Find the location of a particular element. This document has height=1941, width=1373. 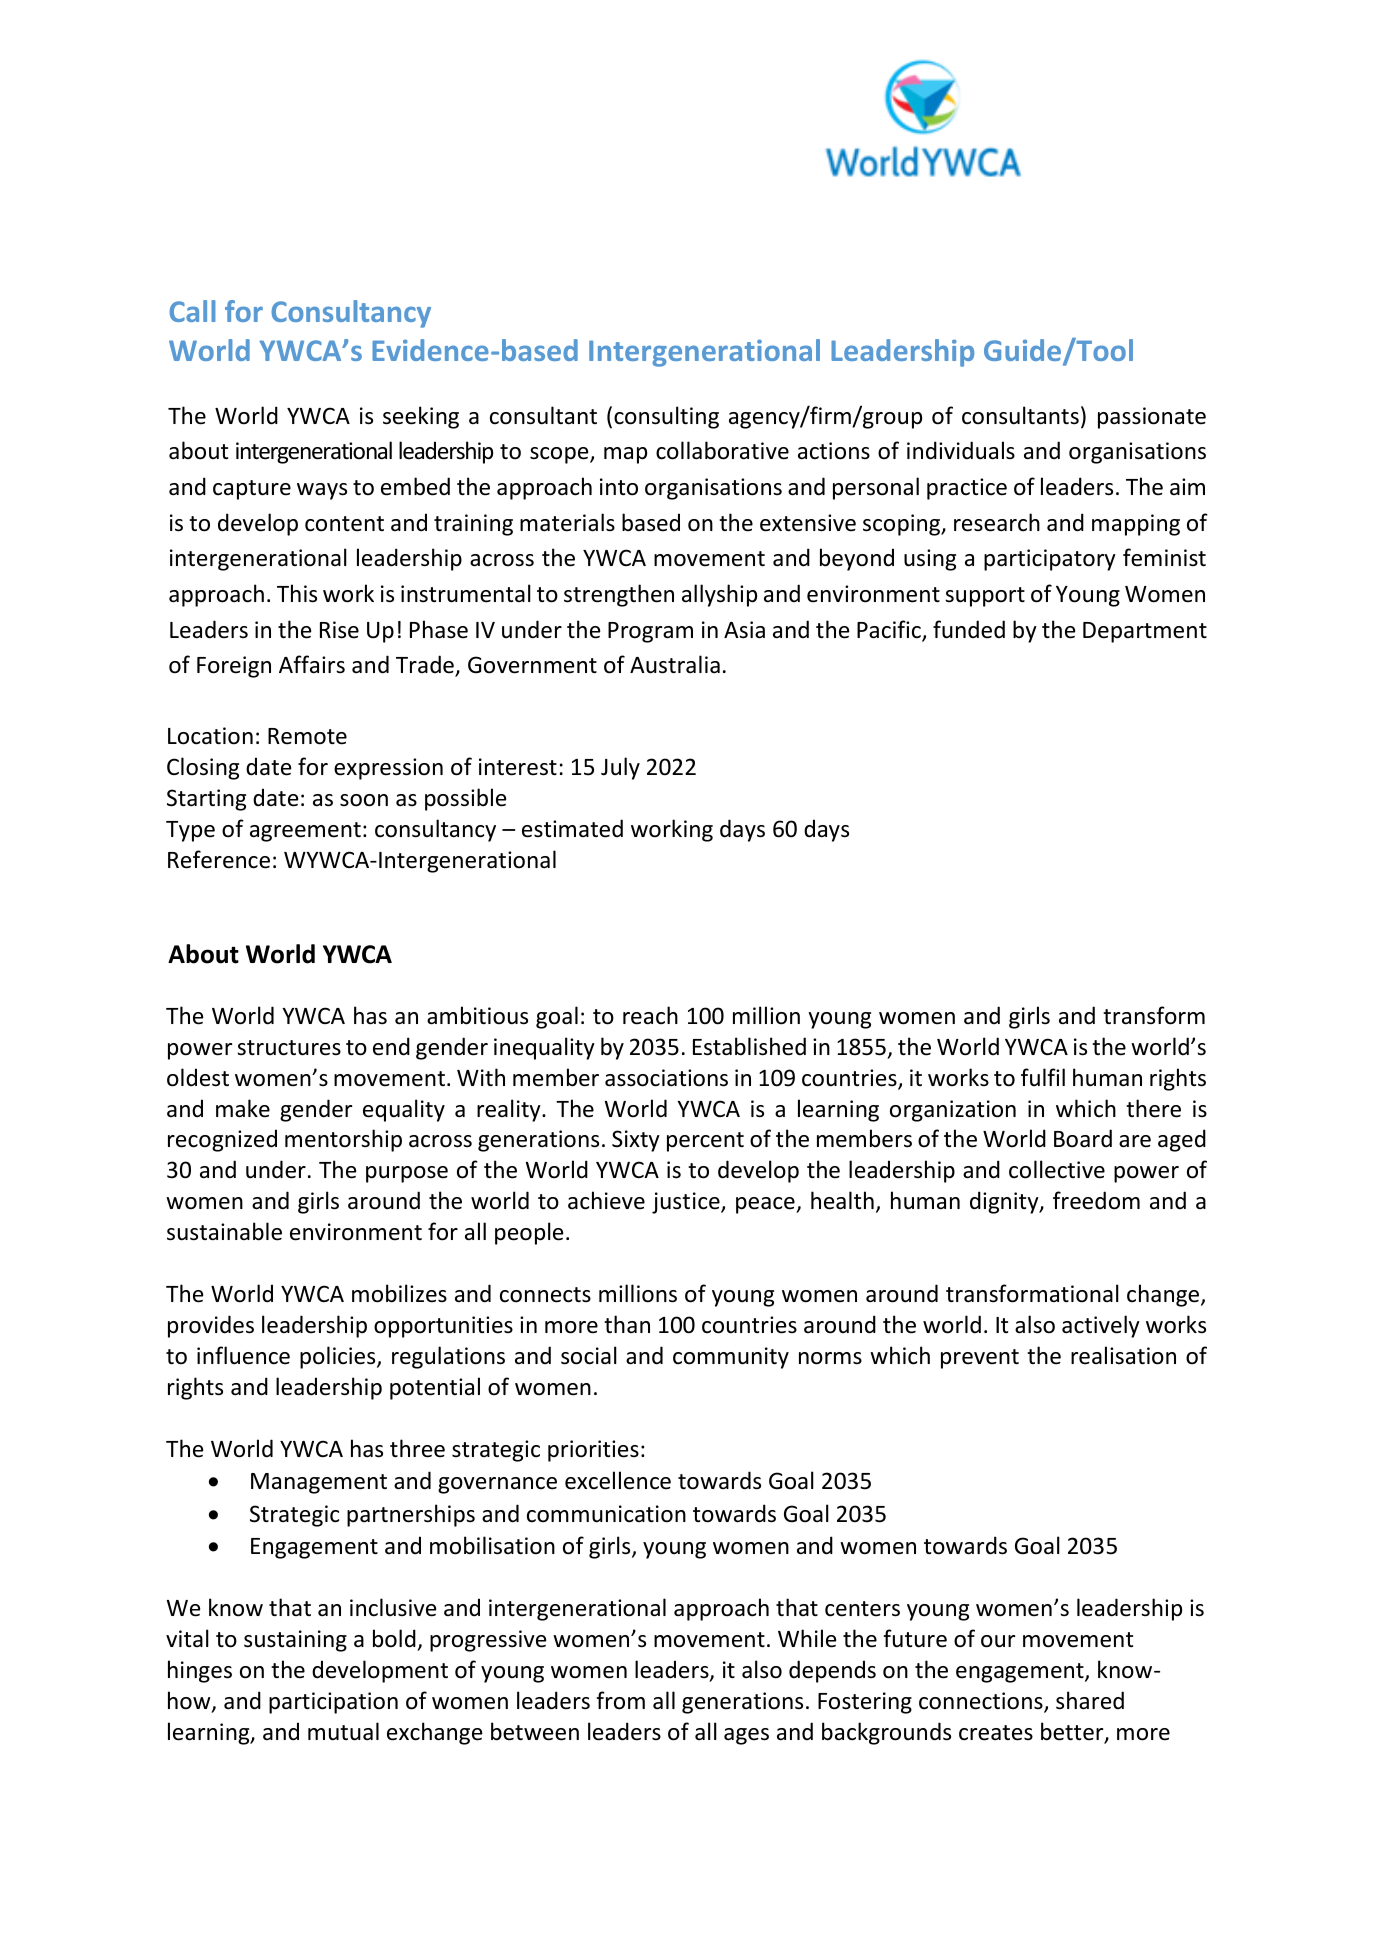

Program is located at coordinates (650, 632).
